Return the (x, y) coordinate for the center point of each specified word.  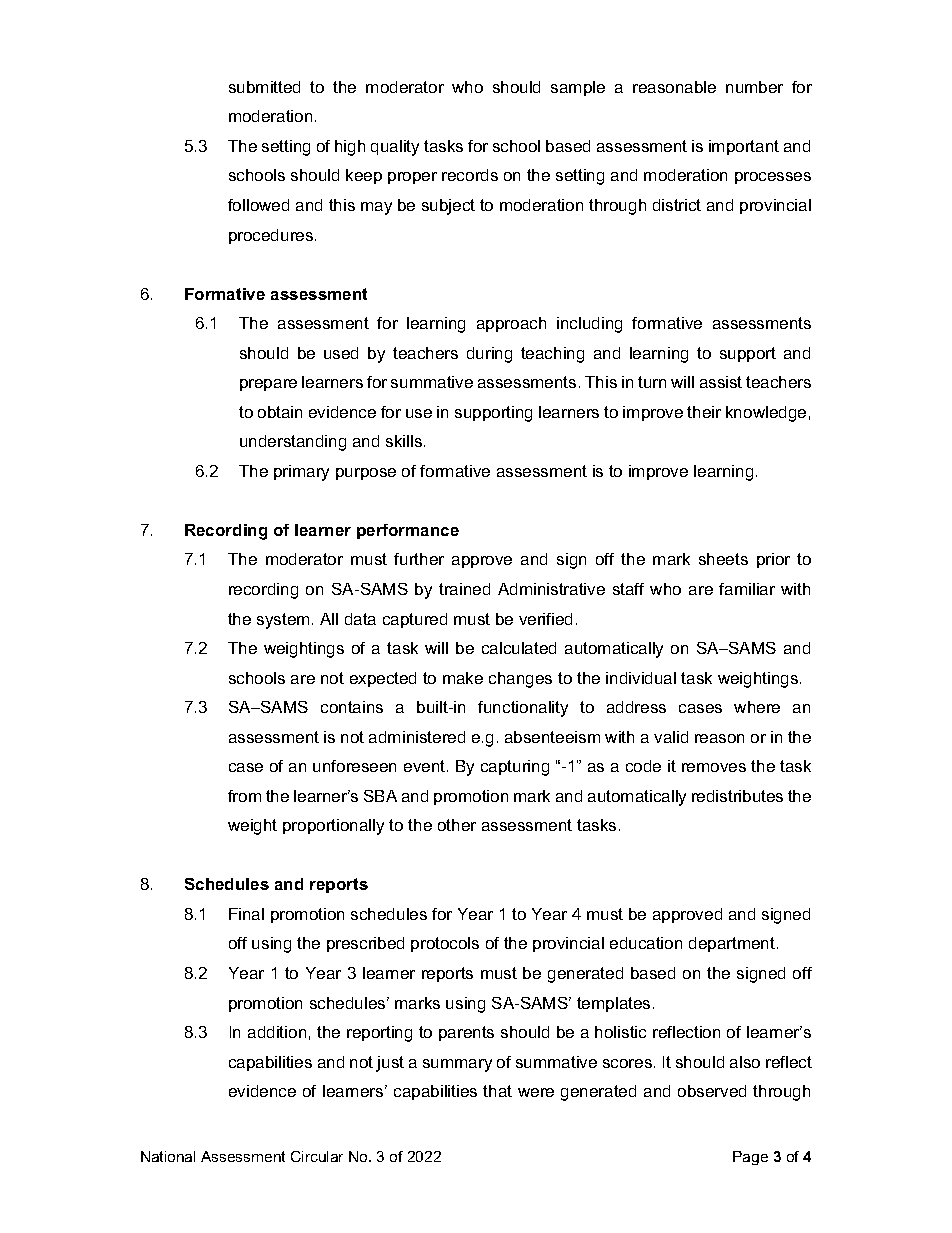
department (732, 944)
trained (464, 589)
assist (721, 382)
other (457, 825)
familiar (747, 589)
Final (246, 914)
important (744, 147)
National (168, 1156)
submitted (264, 87)
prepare (268, 385)
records (470, 175)
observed (712, 1091)
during (489, 355)
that (497, 1091)
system (283, 621)
